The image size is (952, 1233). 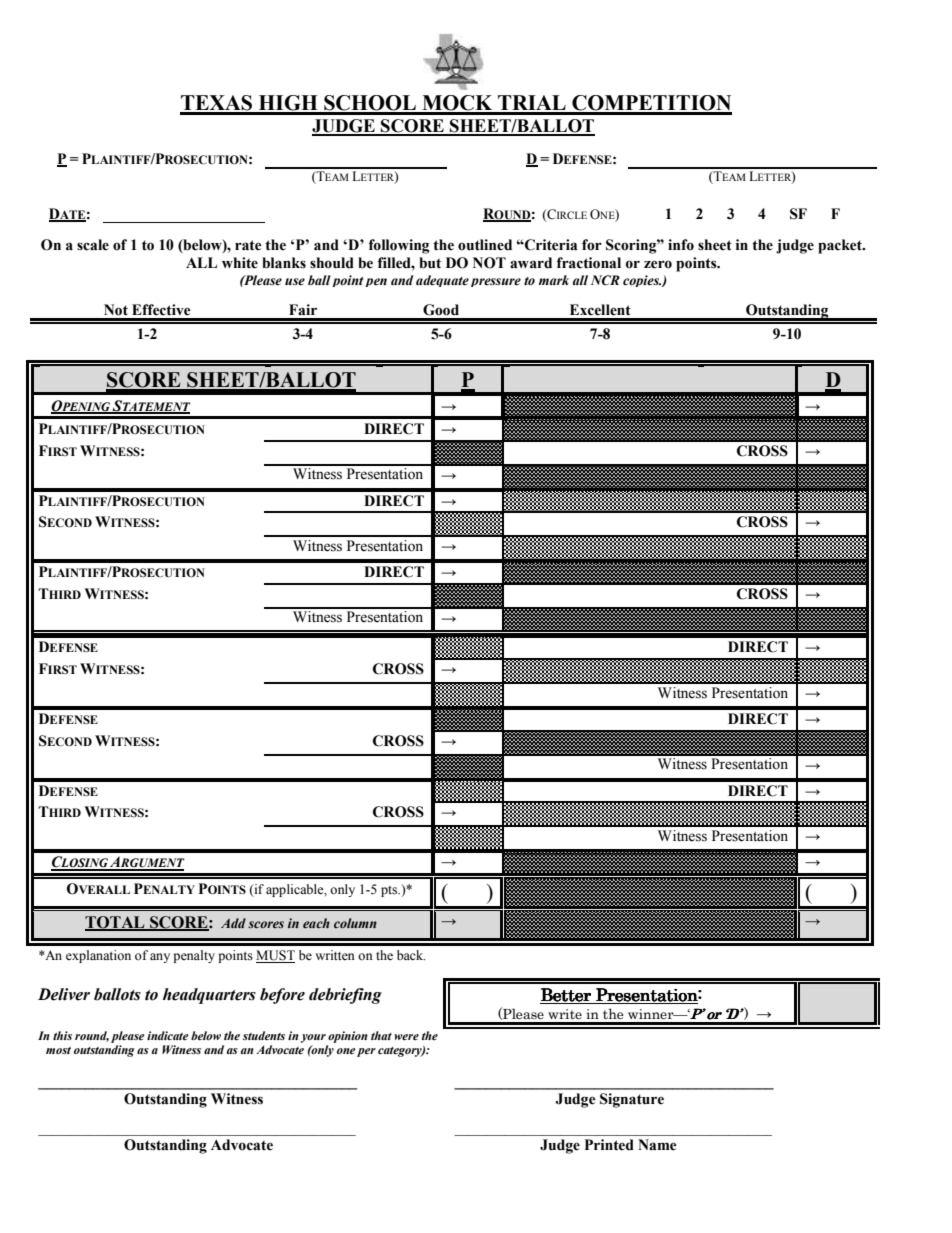 I want to click on Good, so click(x=441, y=310).
